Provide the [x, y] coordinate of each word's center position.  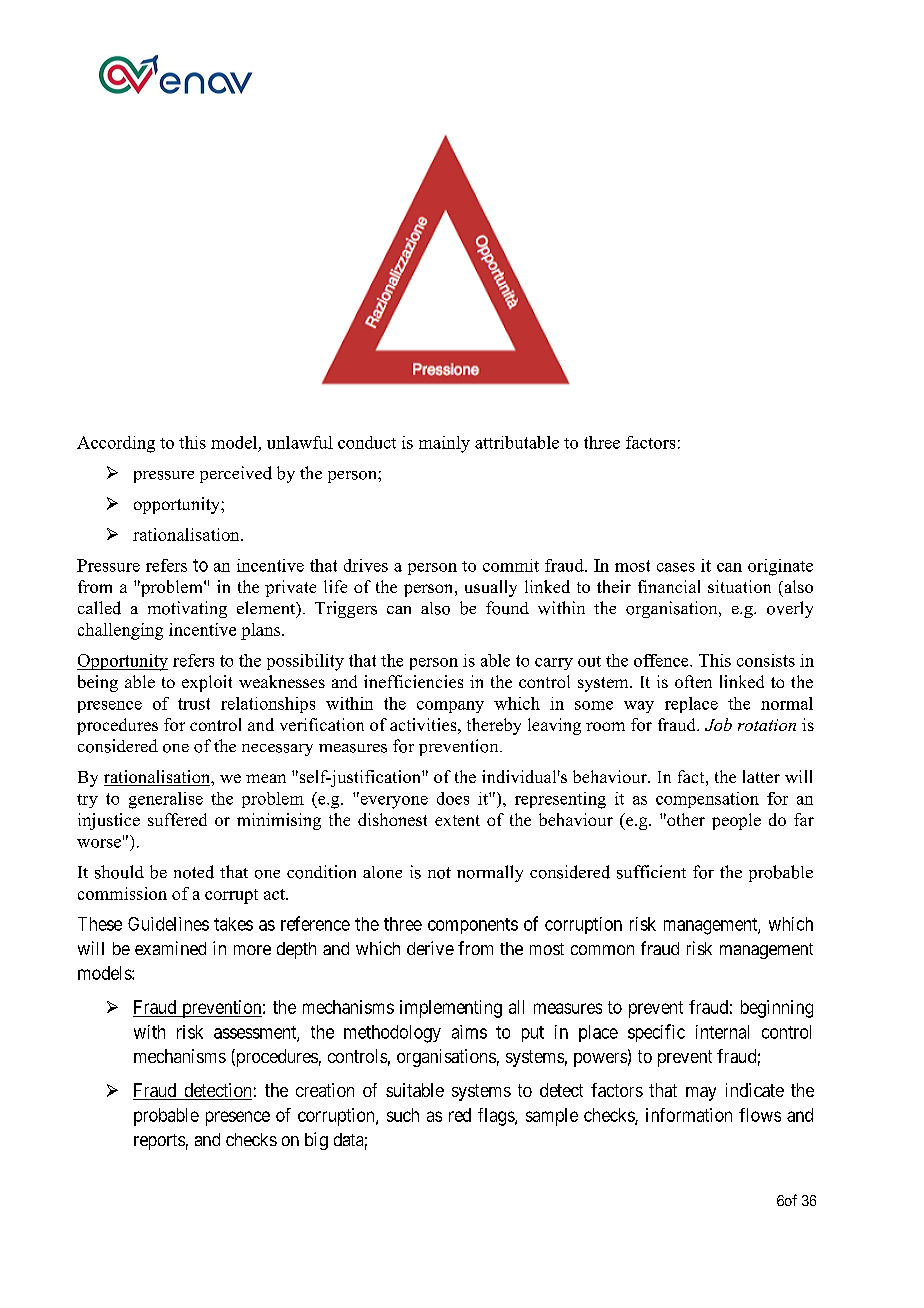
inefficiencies [413, 681]
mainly [444, 444]
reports [159, 1142]
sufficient [651, 872]
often [693, 681]
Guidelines [168, 924]
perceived [236, 474]
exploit [207, 683]
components [473, 926]
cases [676, 567]
